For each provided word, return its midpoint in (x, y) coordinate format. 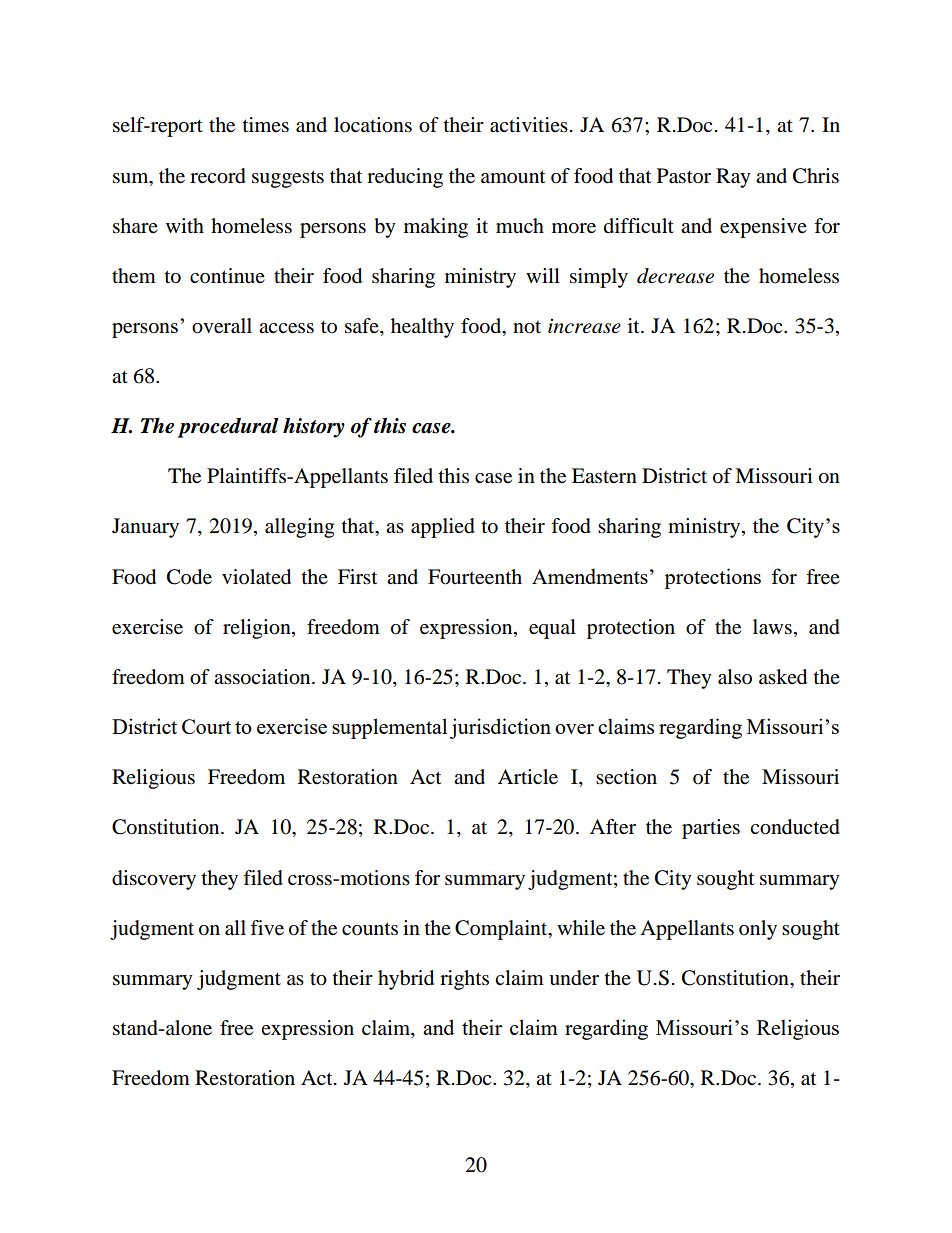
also (735, 677)
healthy (422, 328)
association (263, 677)
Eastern (604, 476)
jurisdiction (500, 728)
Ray (733, 178)
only (758, 930)
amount (513, 177)
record (218, 176)
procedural (228, 428)
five (267, 928)
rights (464, 980)
